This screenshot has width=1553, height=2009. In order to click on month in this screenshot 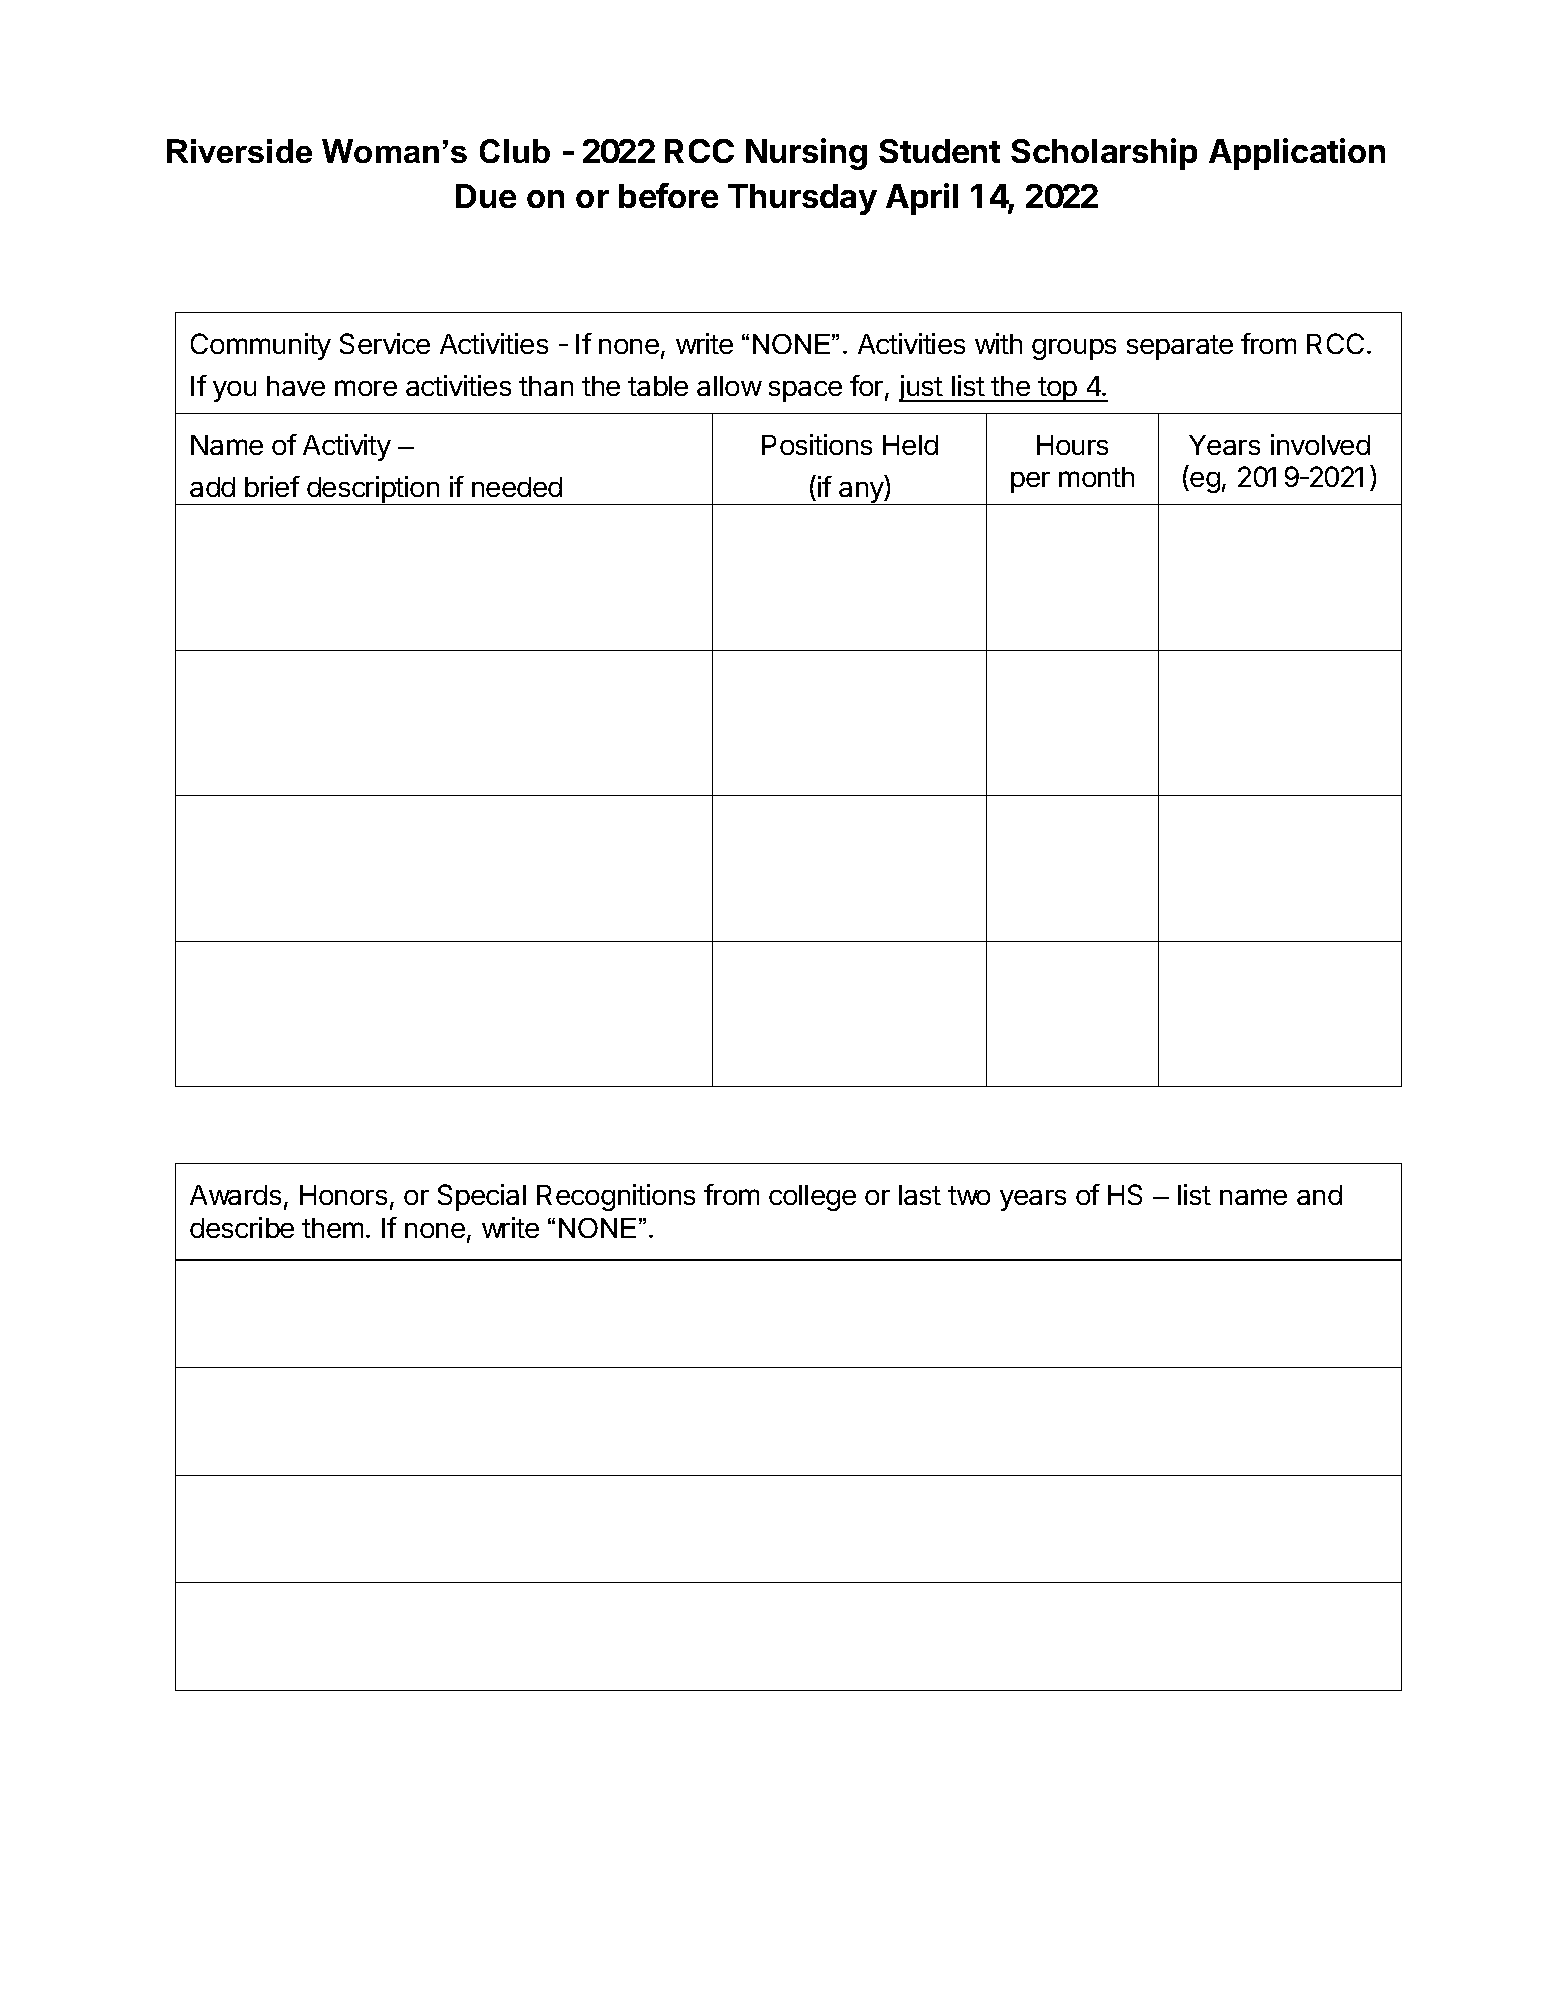, I will do `click(1096, 477)`.
